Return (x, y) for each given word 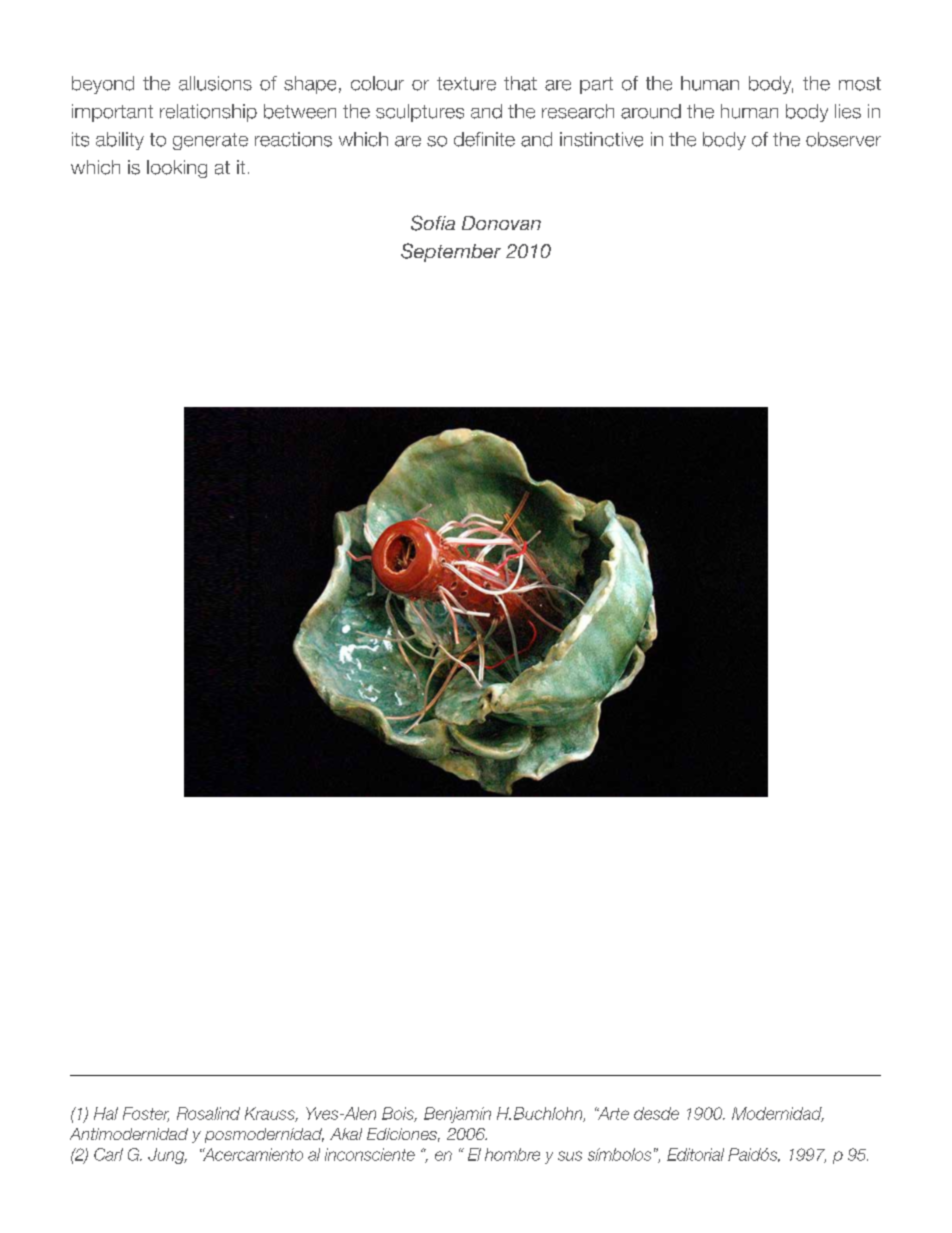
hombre (512, 1154)
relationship (208, 113)
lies (848, 111)
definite (484, 139)
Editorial (695, 1154)
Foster (146, 1114)
